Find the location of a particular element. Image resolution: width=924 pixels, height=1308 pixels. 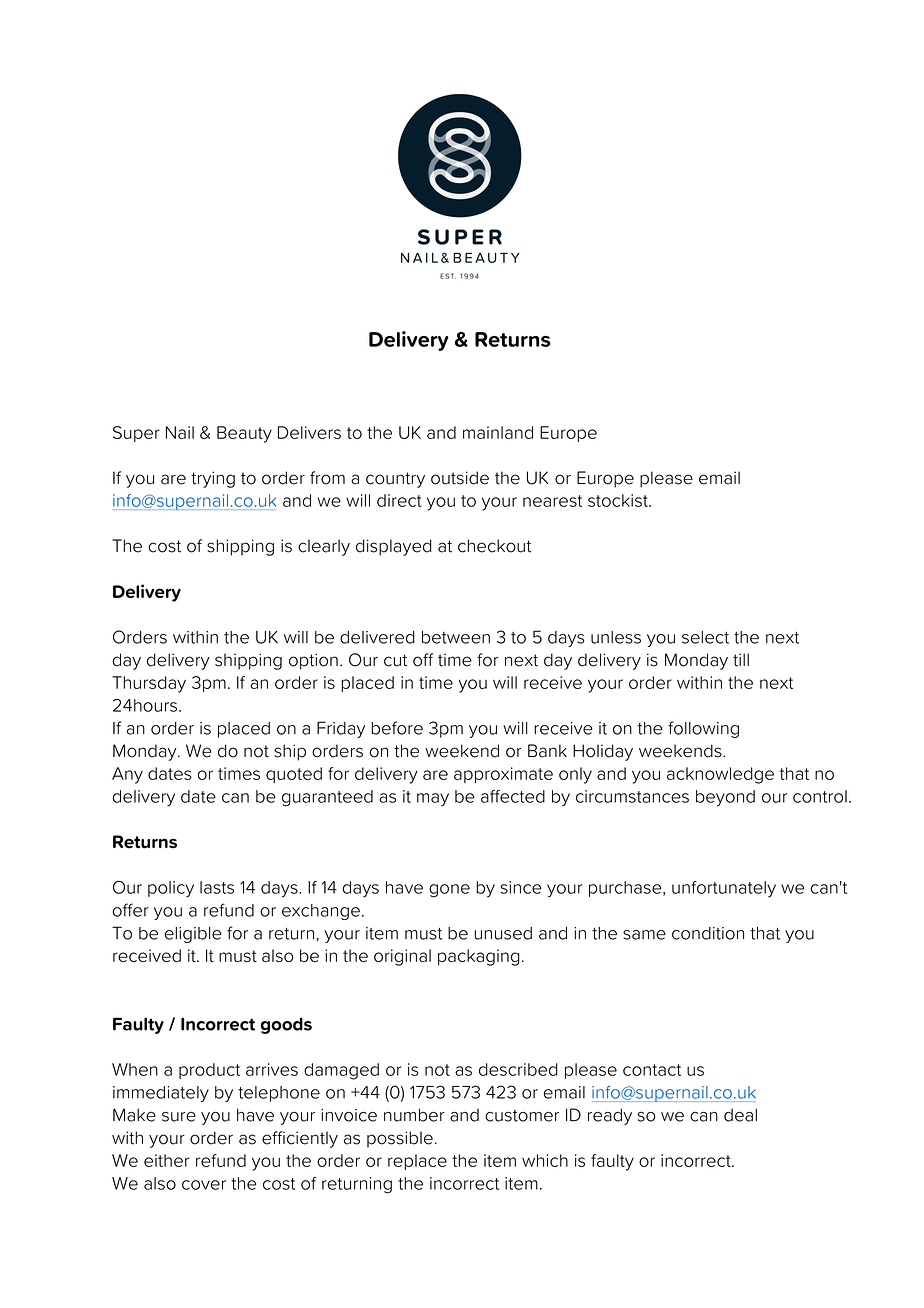

condition is located at coordinates (708, 933).
